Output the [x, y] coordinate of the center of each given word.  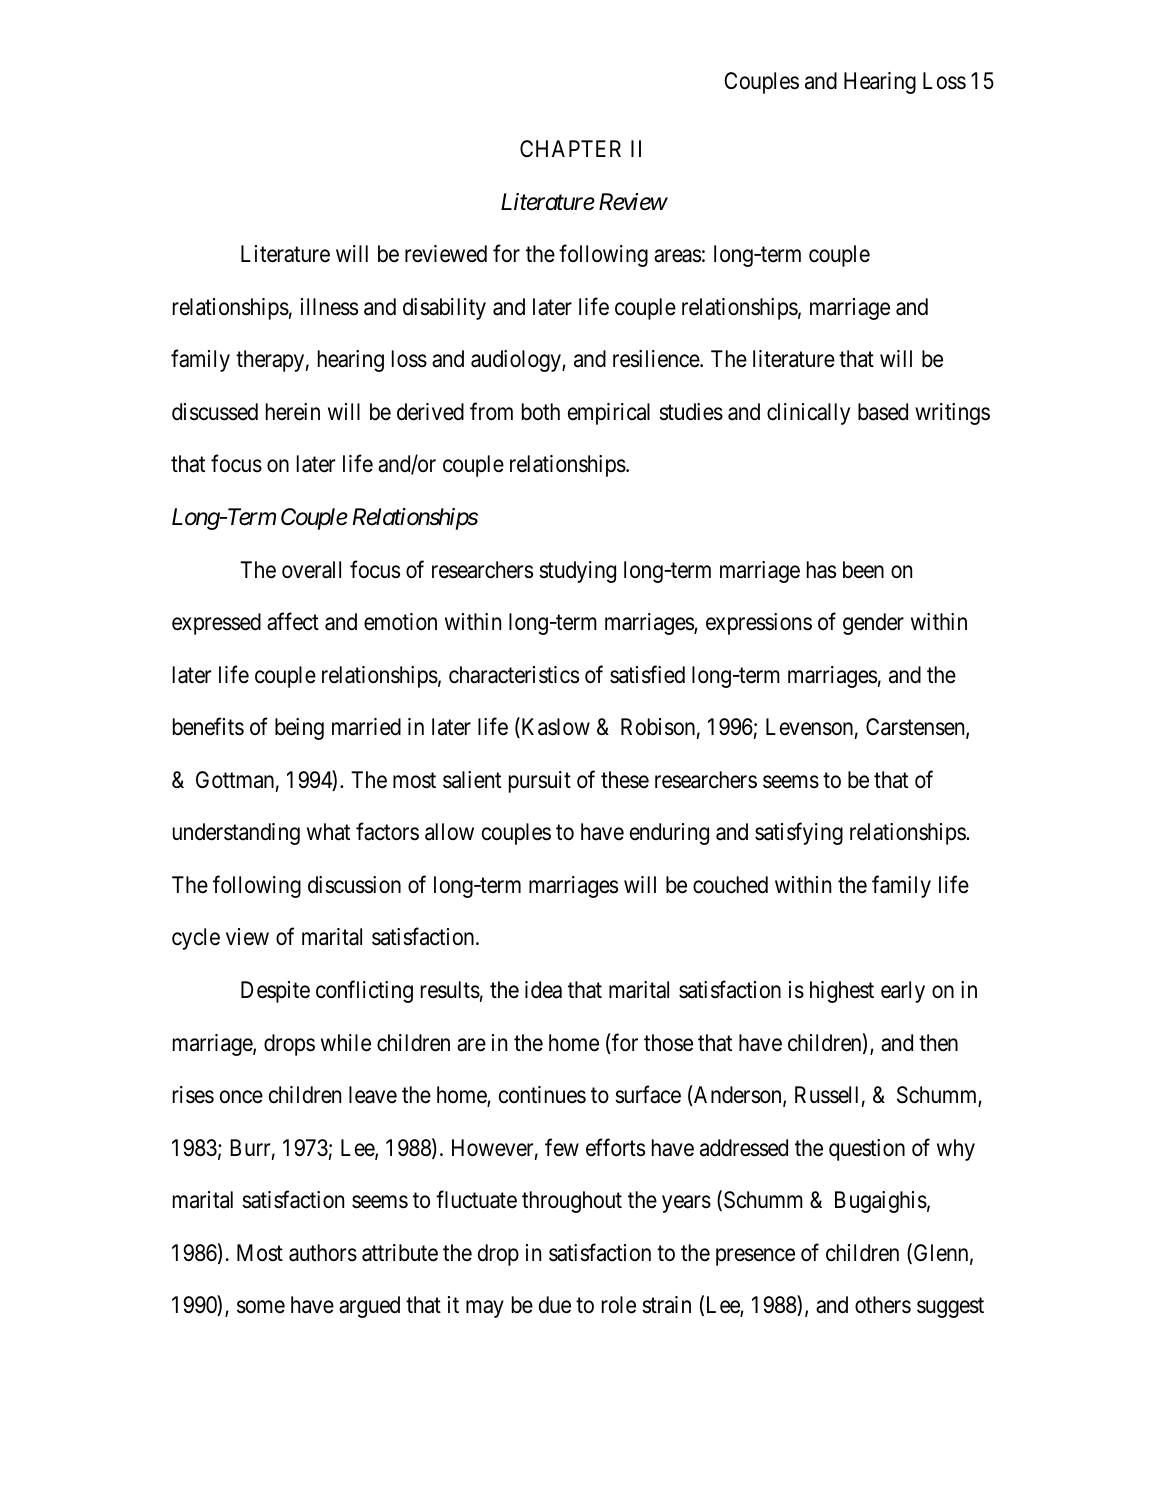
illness [329, 307]
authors [323, 1253]
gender [873, 624]
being [299, 729]
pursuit [540, 782]
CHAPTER [570, 148]
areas [677, 256]
